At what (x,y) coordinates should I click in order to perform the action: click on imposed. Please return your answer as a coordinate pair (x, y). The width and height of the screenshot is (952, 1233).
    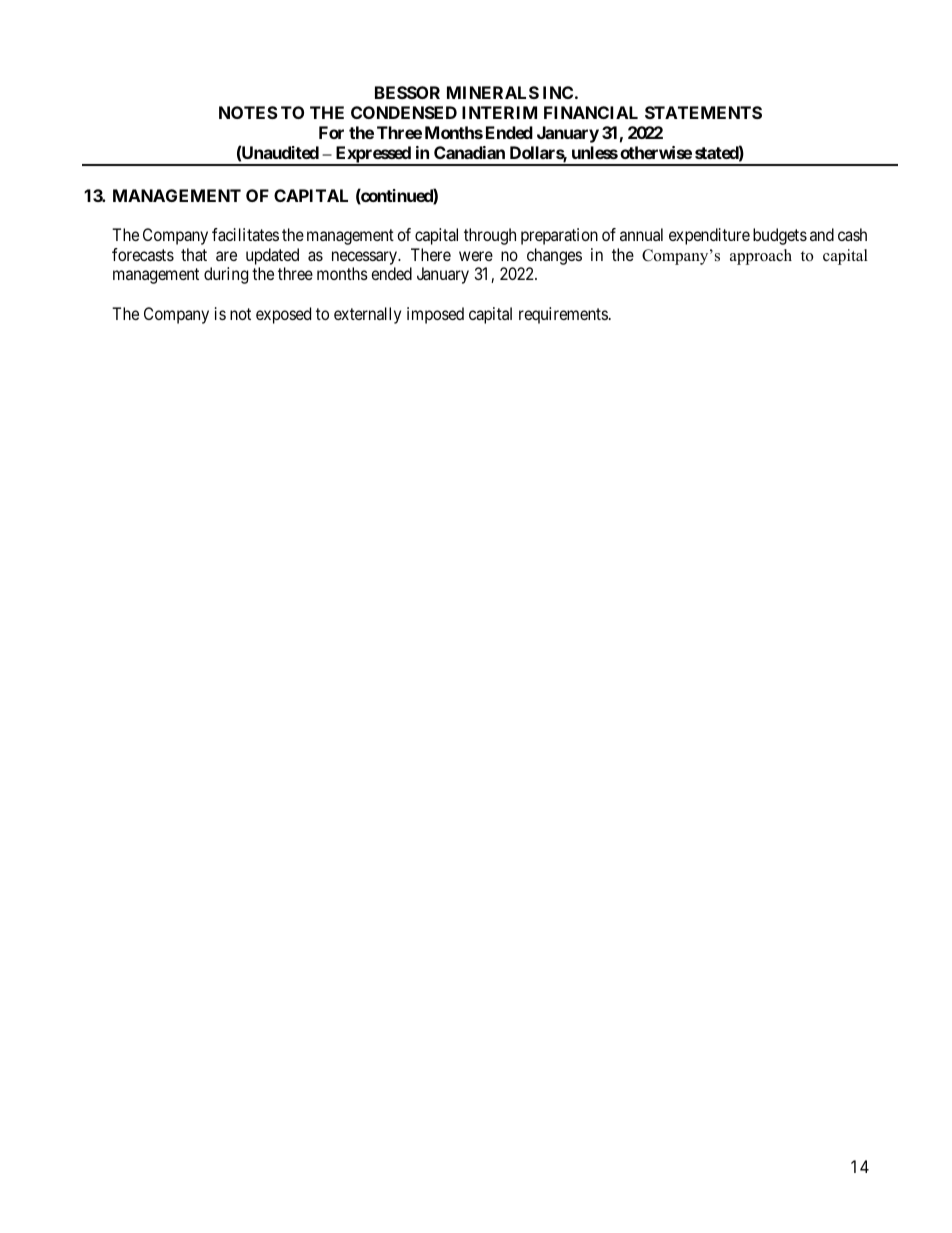
    Looking at the image, I should click on (435, 315).
